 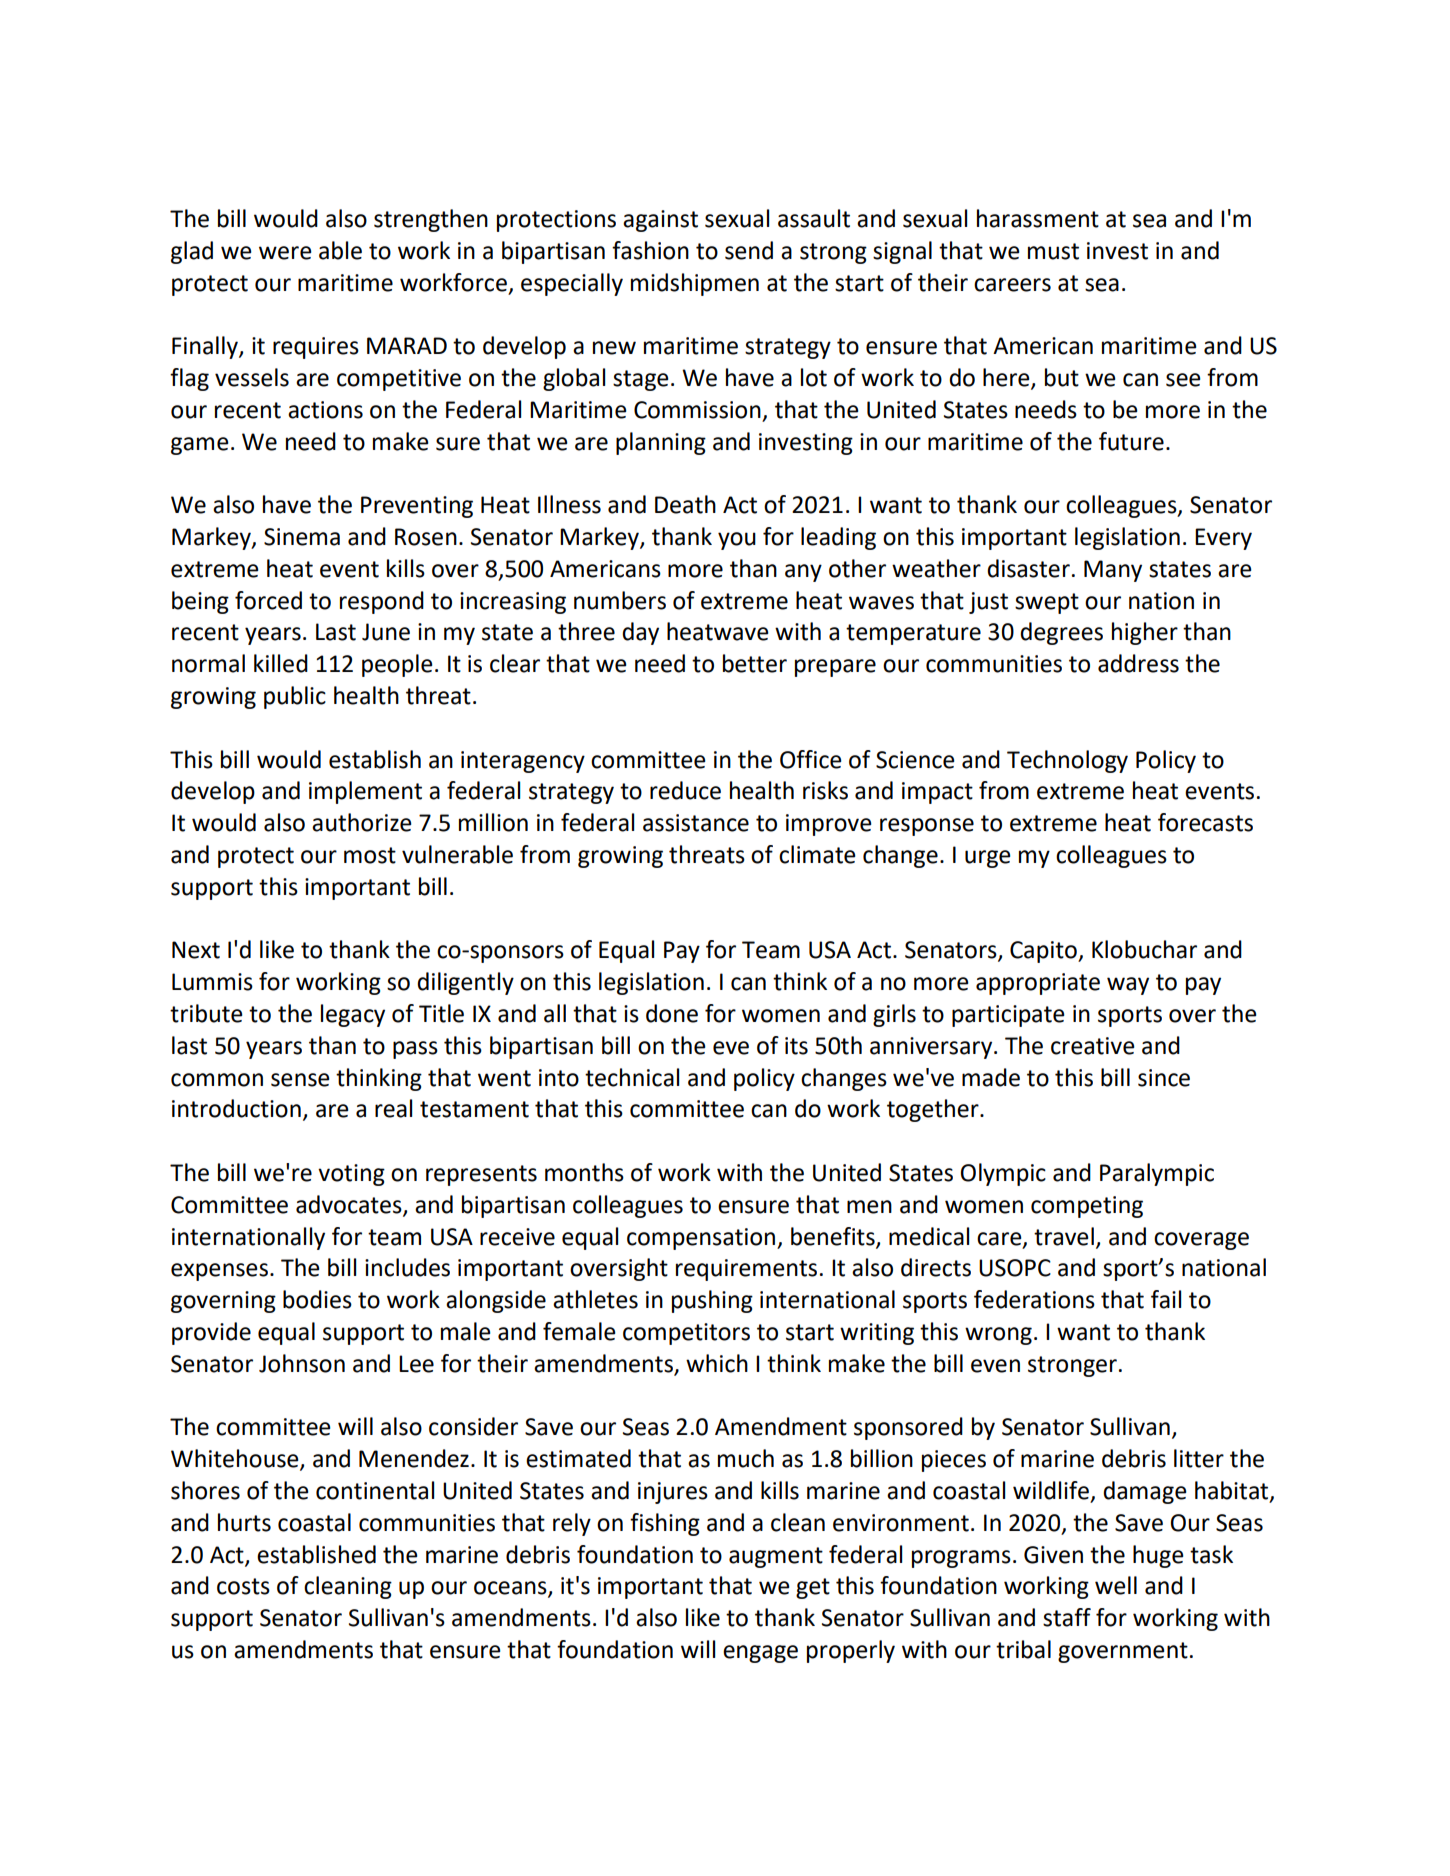 I want to click on must, so click(x=1053, y=251).
